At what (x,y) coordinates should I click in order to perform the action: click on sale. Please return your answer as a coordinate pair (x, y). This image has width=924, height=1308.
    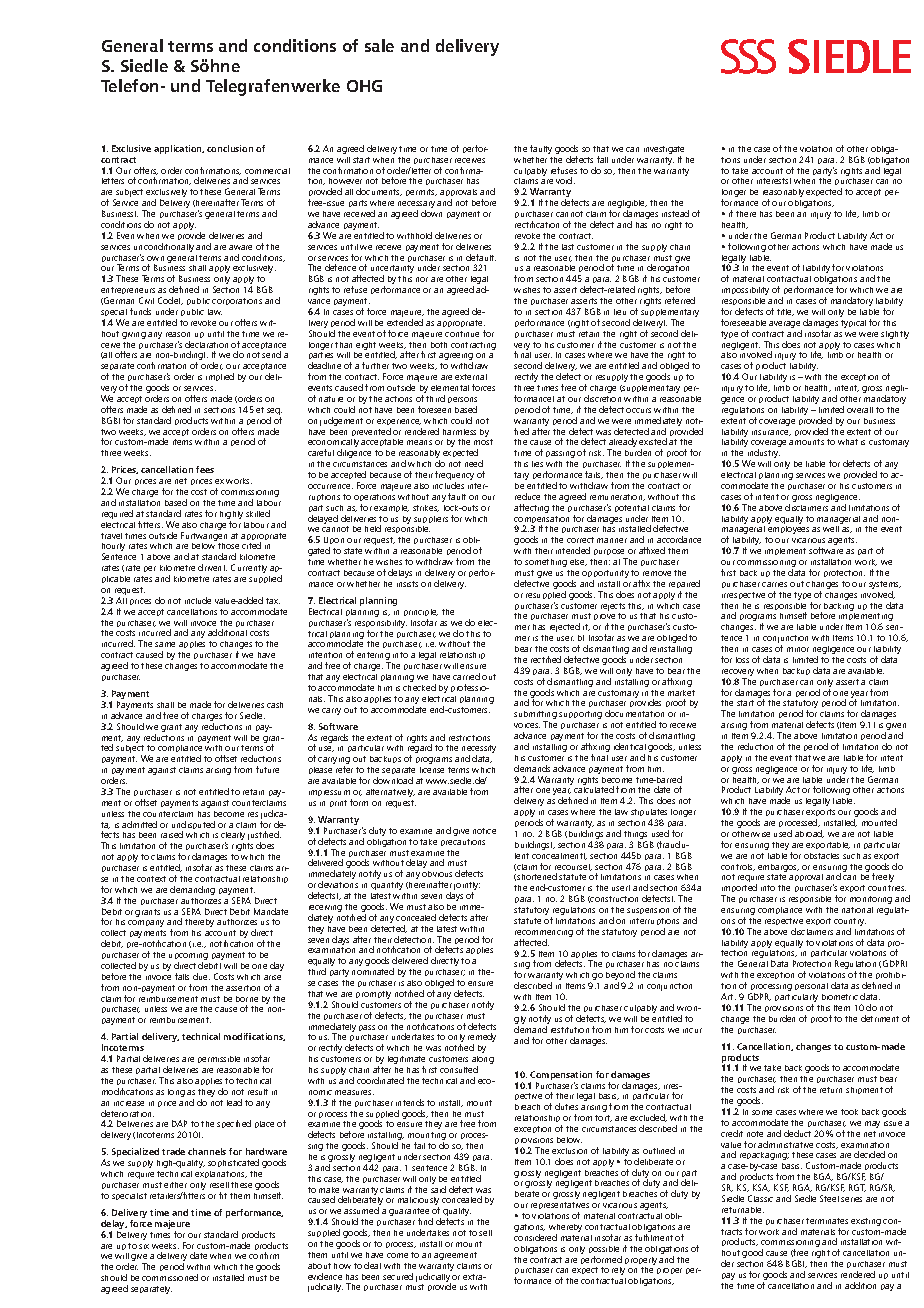
    Looking at the image, I should click on (379, 45).
